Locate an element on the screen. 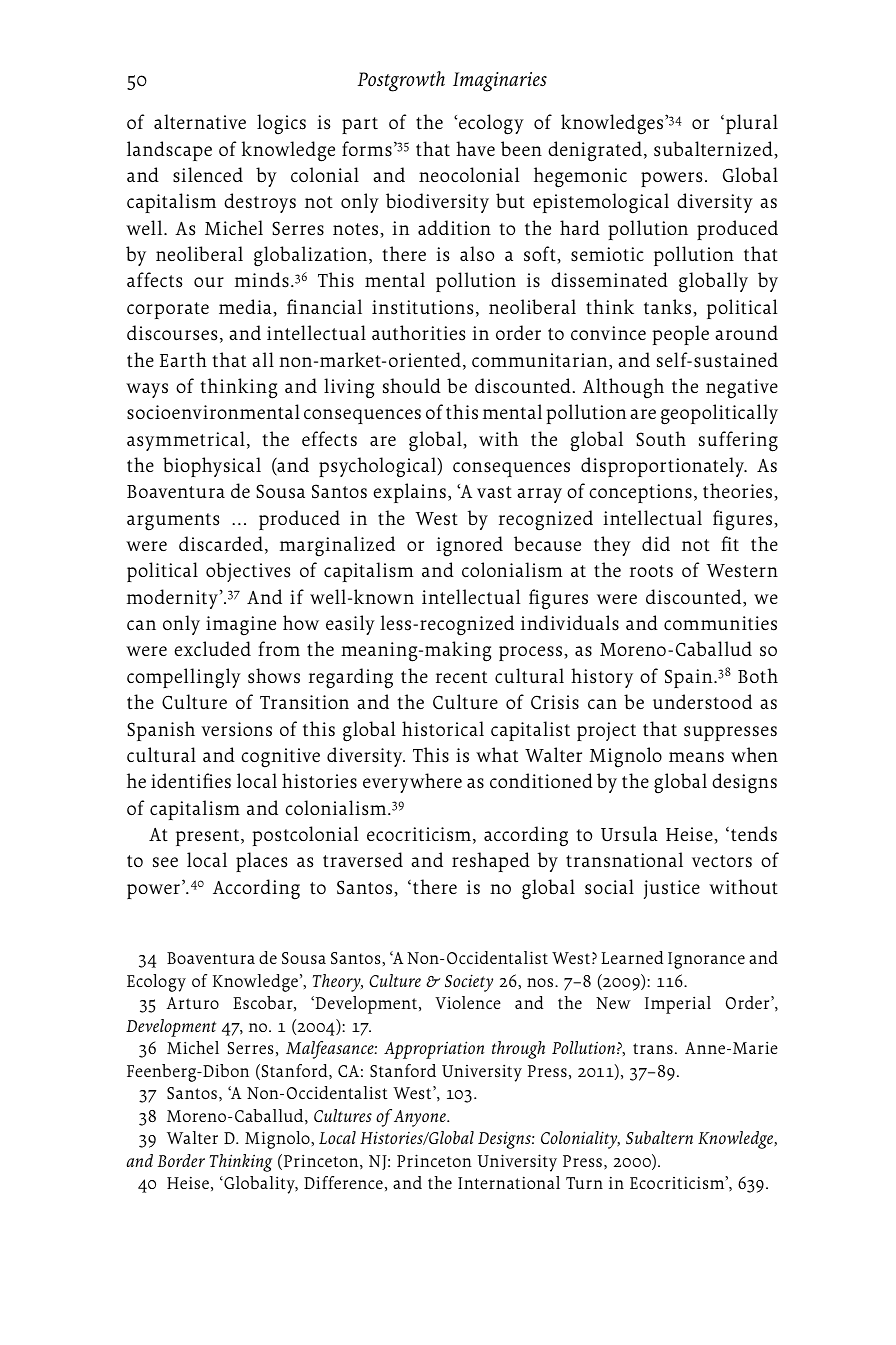  Difference is located at coordinates (343, 1182).
